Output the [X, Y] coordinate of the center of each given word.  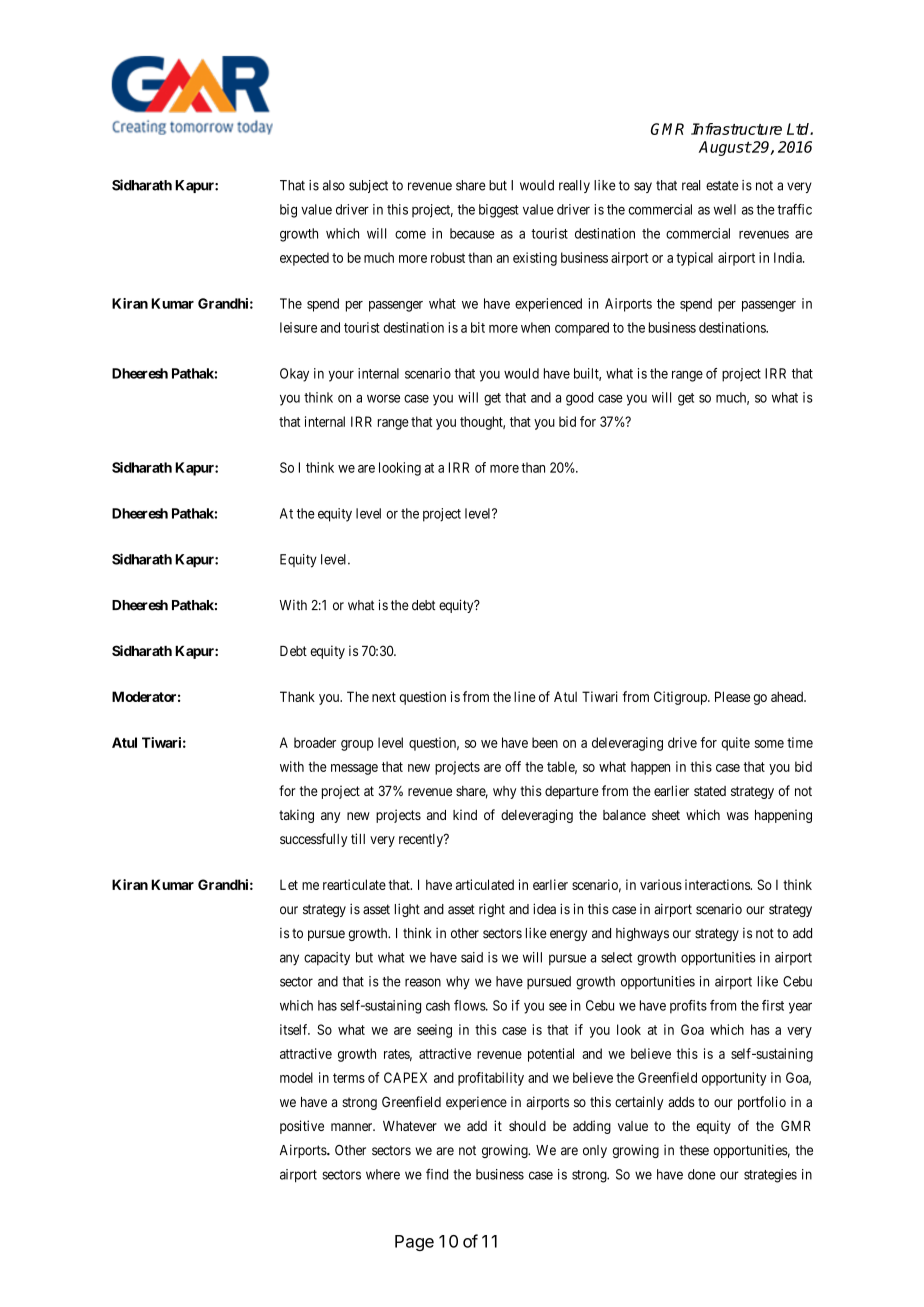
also [334, 185]
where [383, 1174]
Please [732, 696]
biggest [499, 211]
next [384, 697]
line [525, 696]
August [725, 148]
